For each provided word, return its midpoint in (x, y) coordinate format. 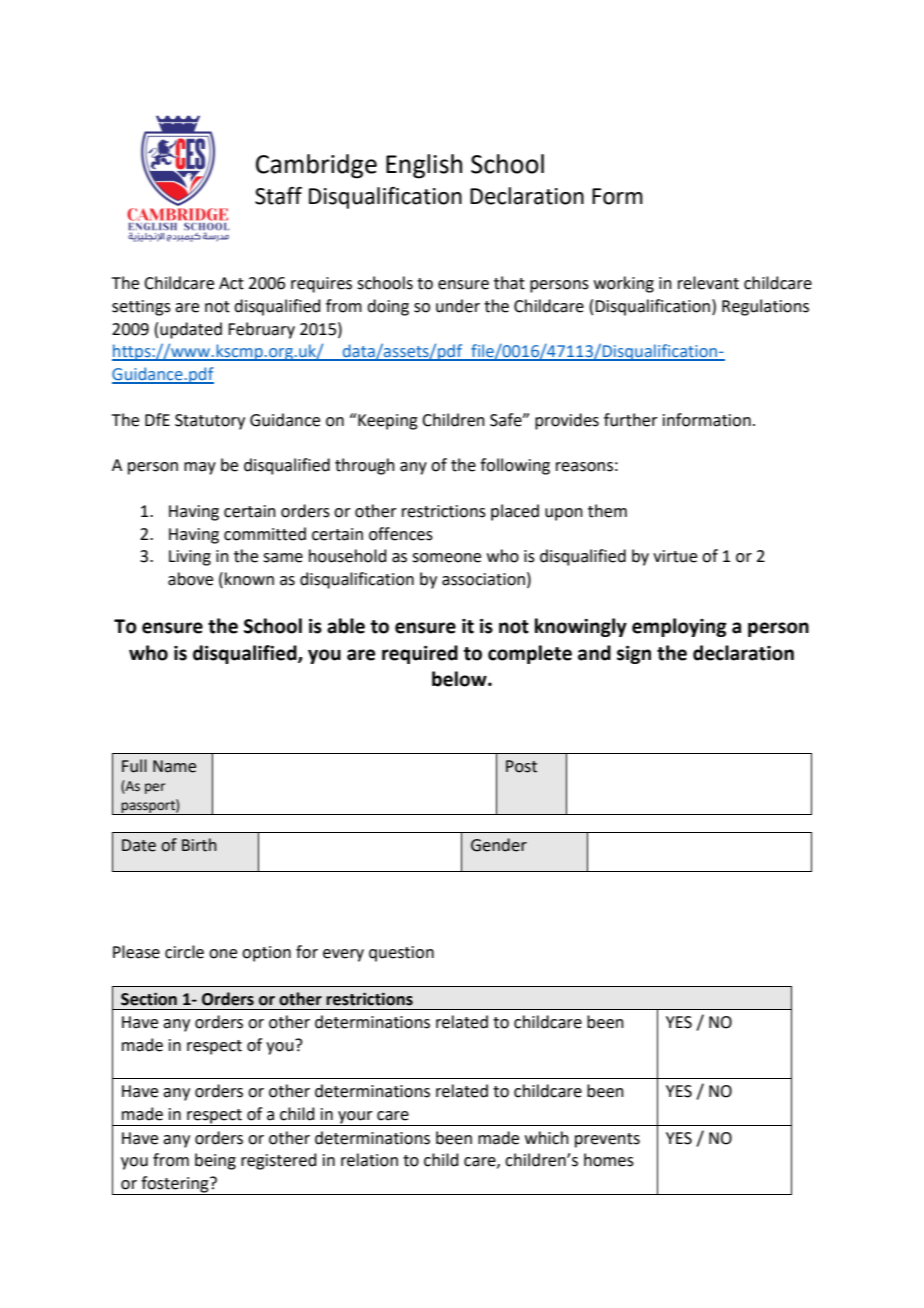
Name (174, 766)
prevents (607, 1140)
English (424, 166)
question (401, 954)
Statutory (210, 422)
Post (521, 766)
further (631, 420)
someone (446, 558)
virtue (675, 556)
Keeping (387, 421)
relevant (708, 283)
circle (184, 952)
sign (634, 655)
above (190, 579)
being (215, 1161)
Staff (278, 196)
